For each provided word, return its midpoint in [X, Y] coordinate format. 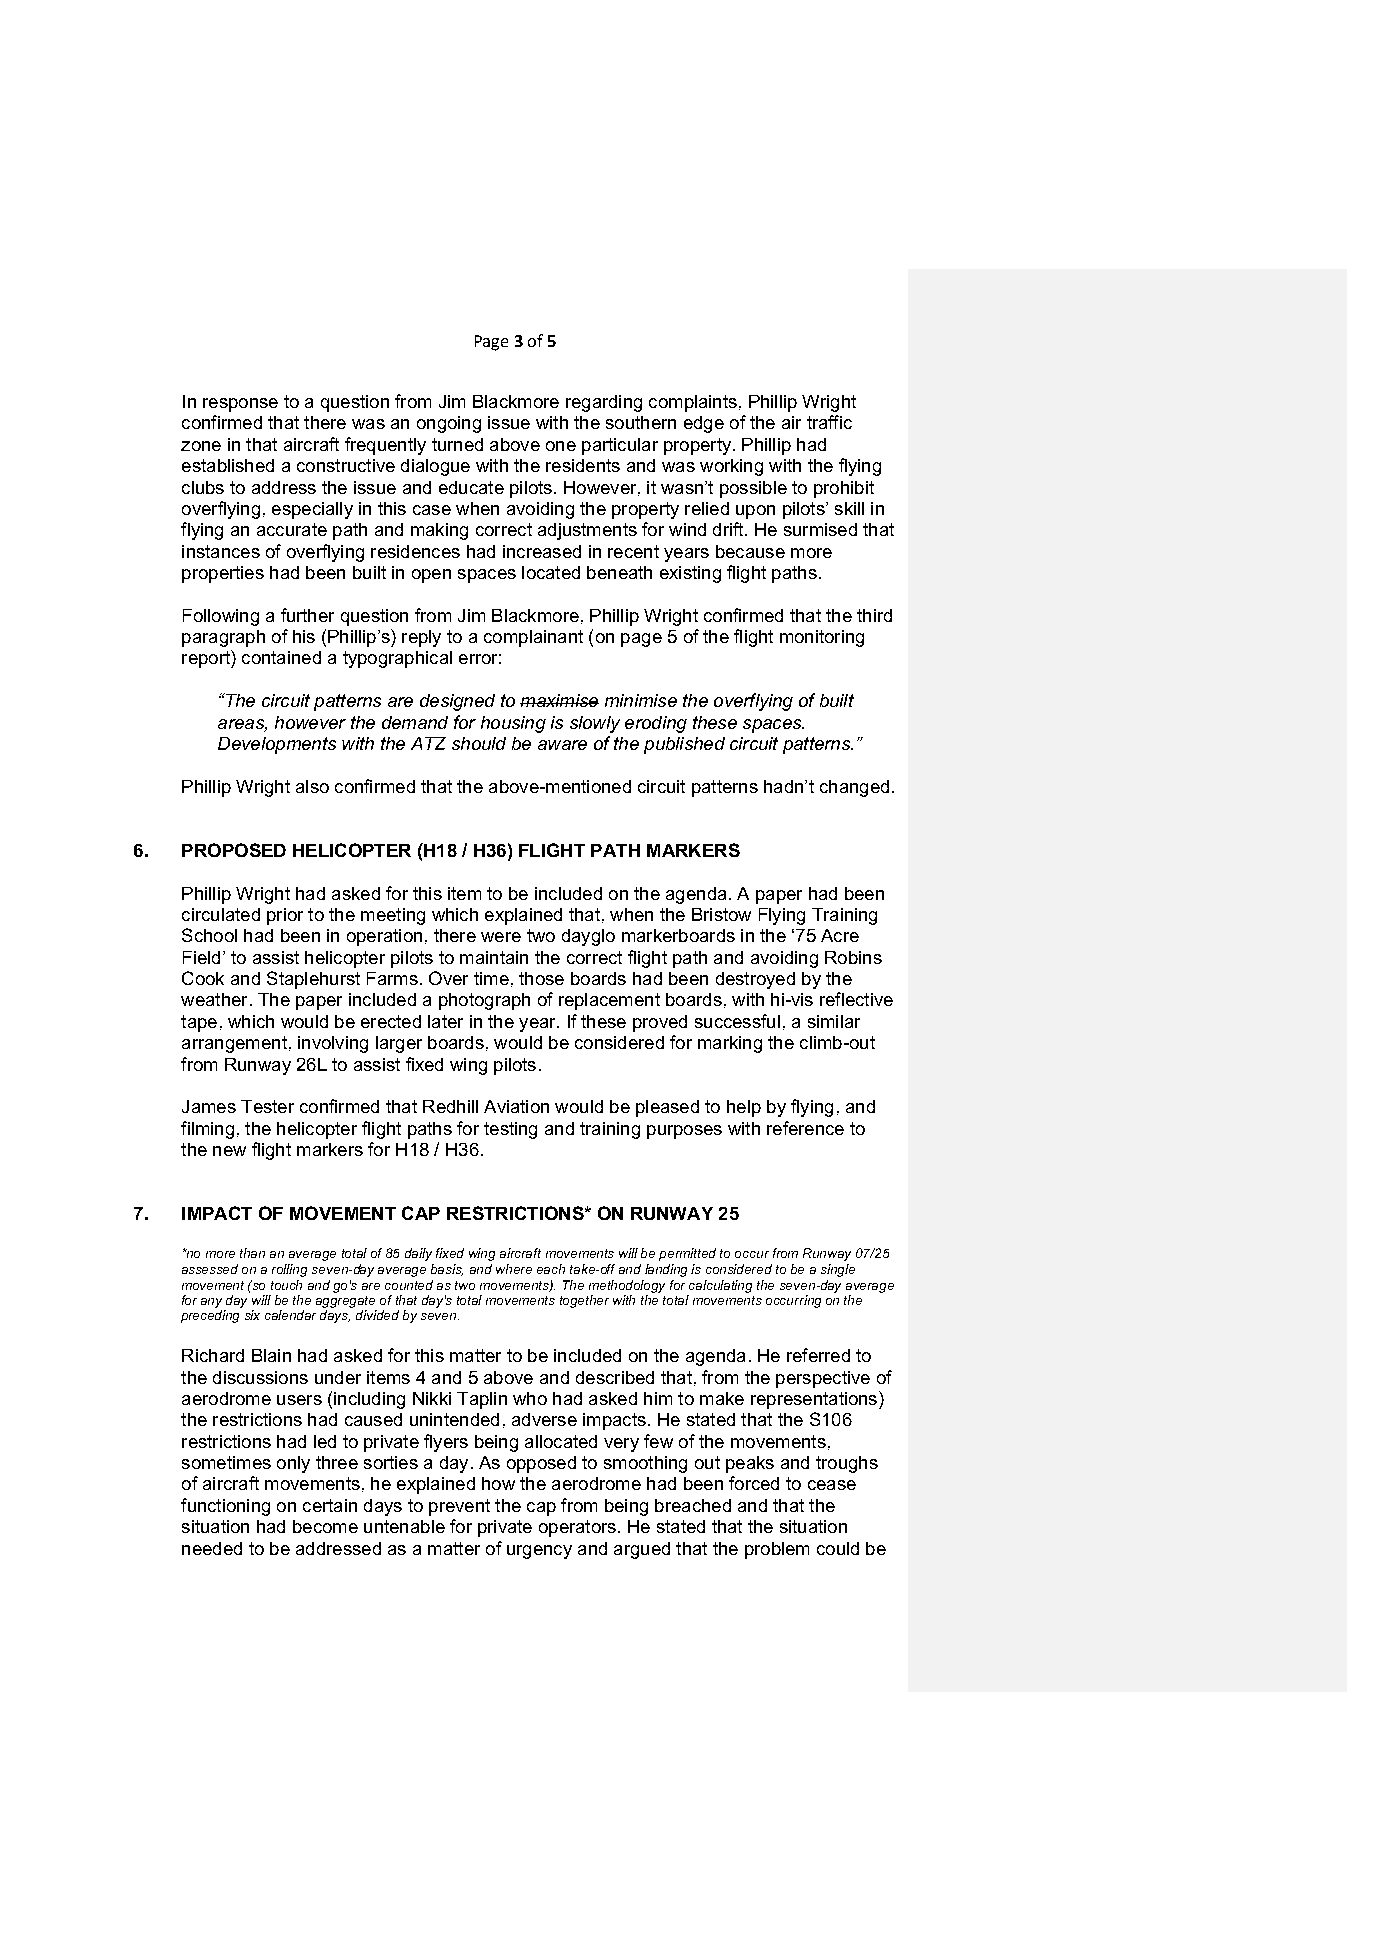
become [325, 1526]
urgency [539, 1552]
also [312, 786]
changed [854, 788]
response [240, 405]
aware [562, 745]
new [229, 1151]
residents [583, 465]
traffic [829, 422]
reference [805, 1128]
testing [510, 1130]
